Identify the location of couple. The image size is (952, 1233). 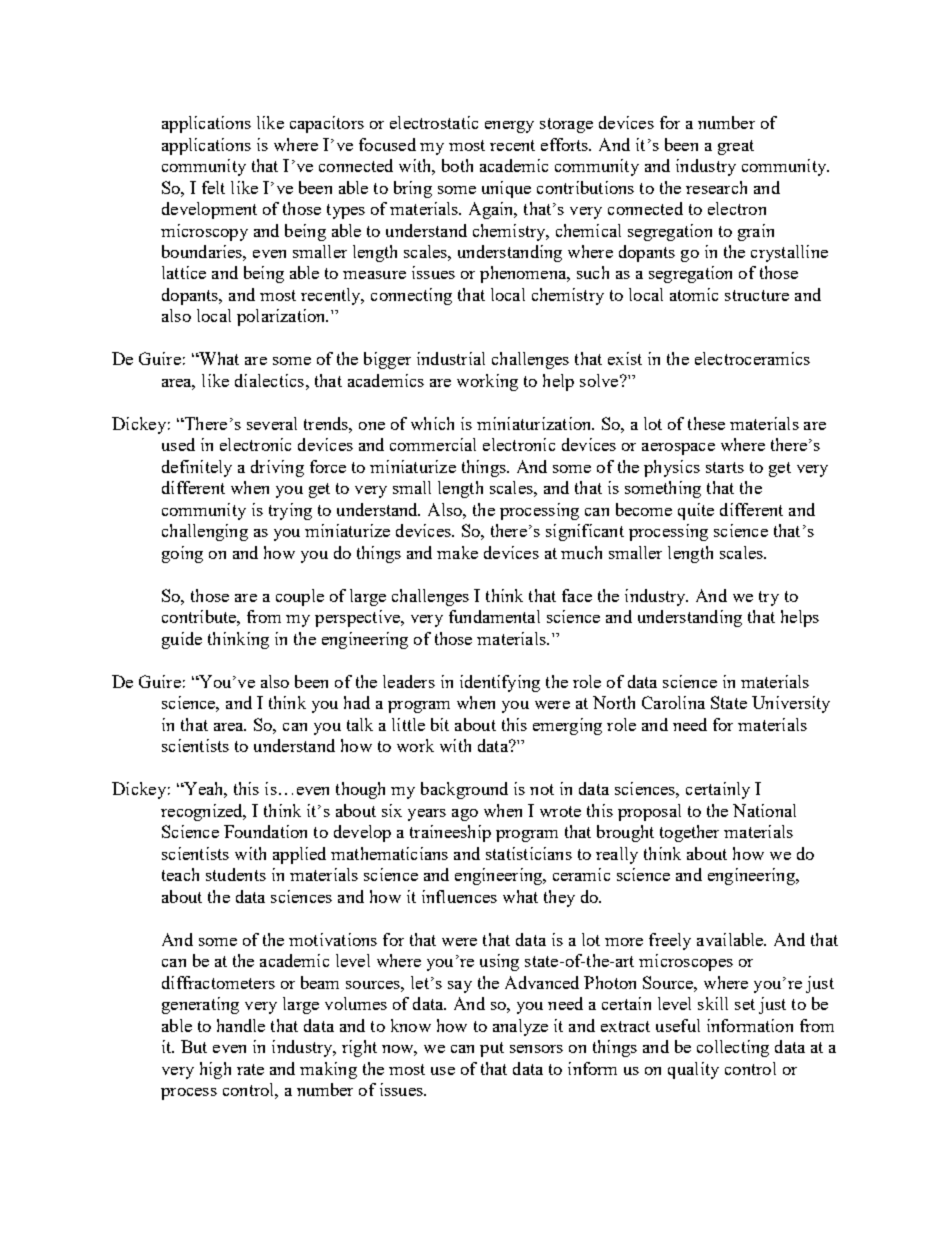
(300, 597).
